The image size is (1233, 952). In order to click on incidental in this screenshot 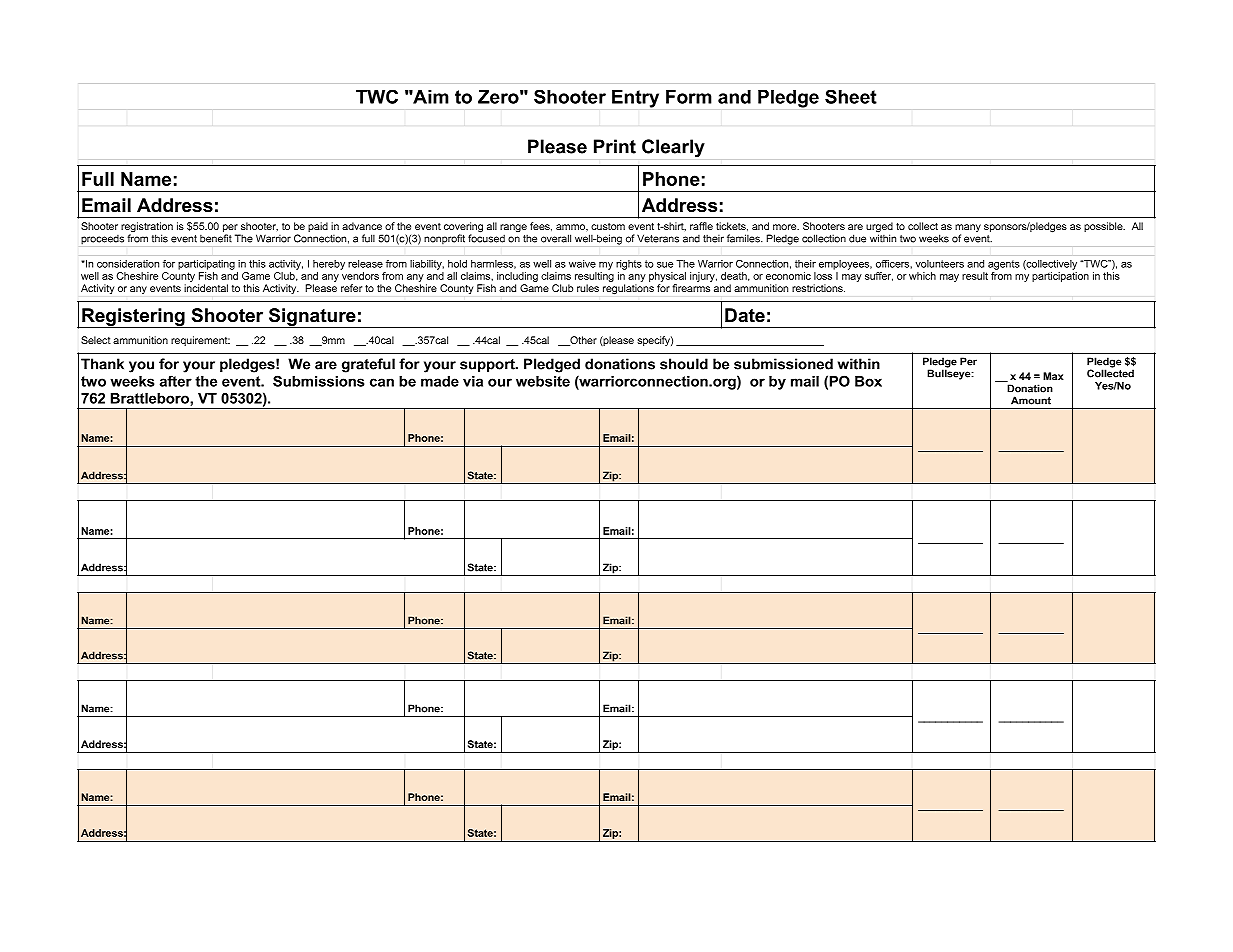, I will do `click(206, 288)`.
